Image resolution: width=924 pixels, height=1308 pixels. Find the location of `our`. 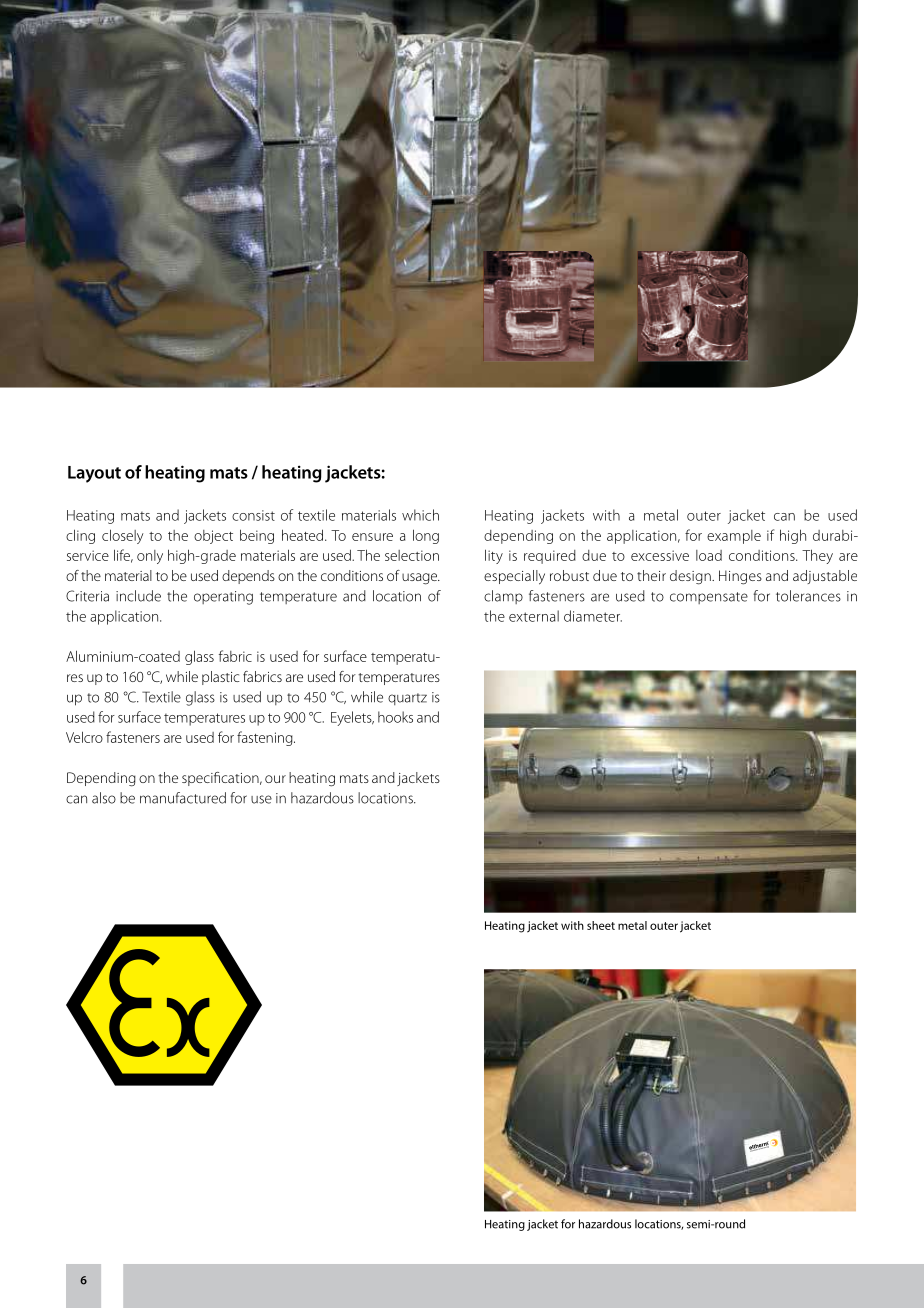

our is located at coordinates (275, 779).
